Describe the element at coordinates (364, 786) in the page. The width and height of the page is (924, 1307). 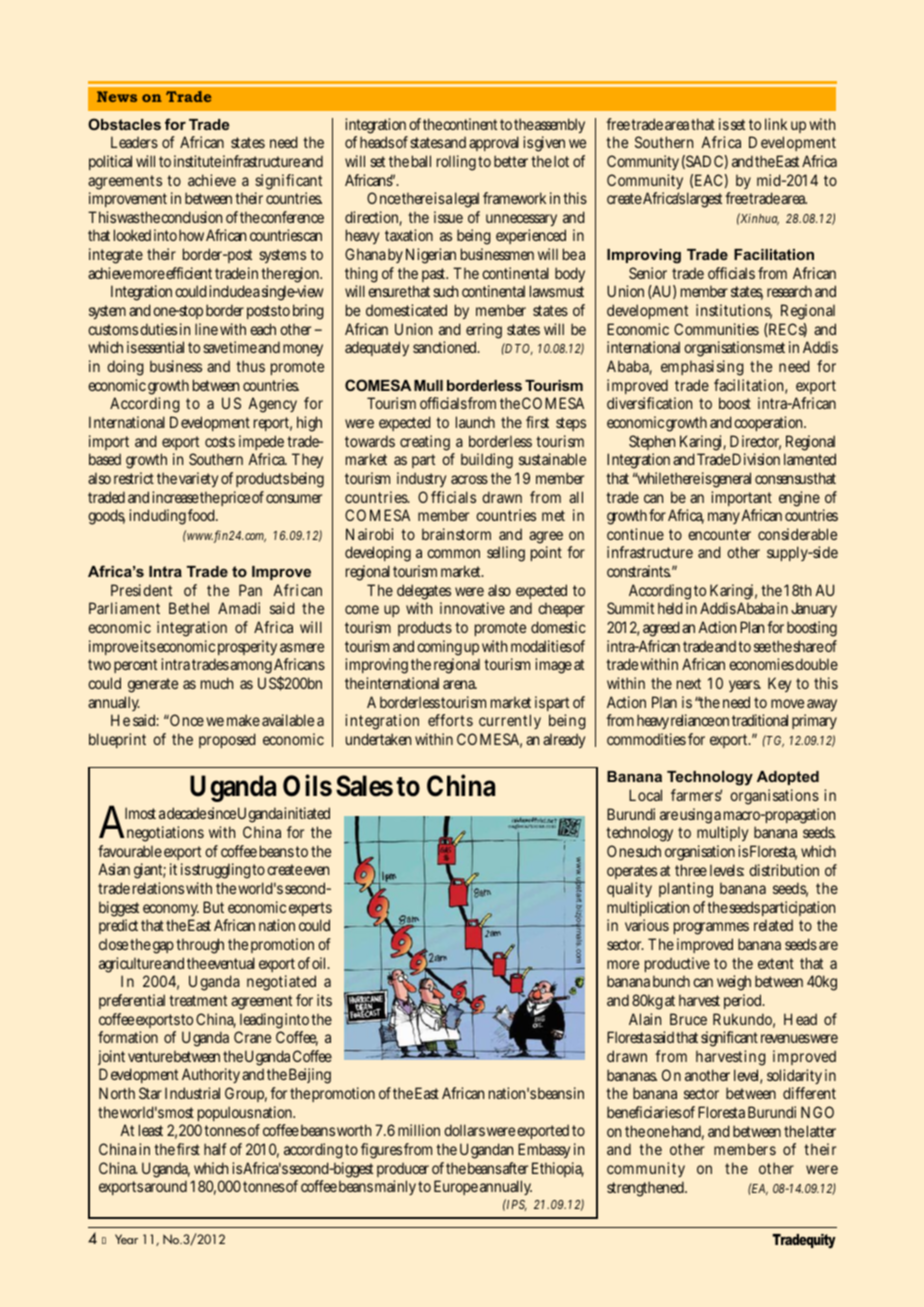
I see `Sales` at that location.
